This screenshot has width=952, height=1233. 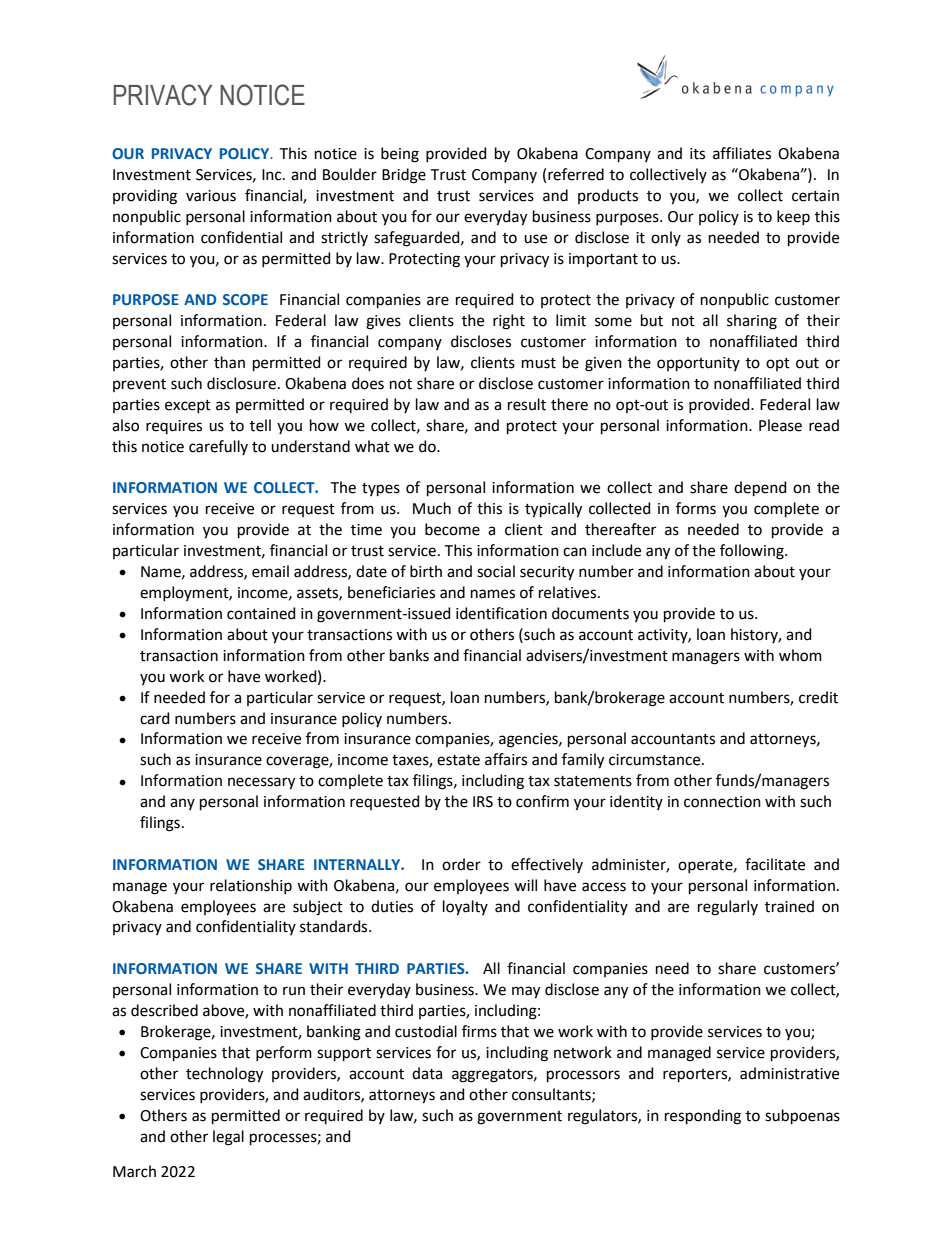 I want to click on identification, so click(x=501, y=613).
